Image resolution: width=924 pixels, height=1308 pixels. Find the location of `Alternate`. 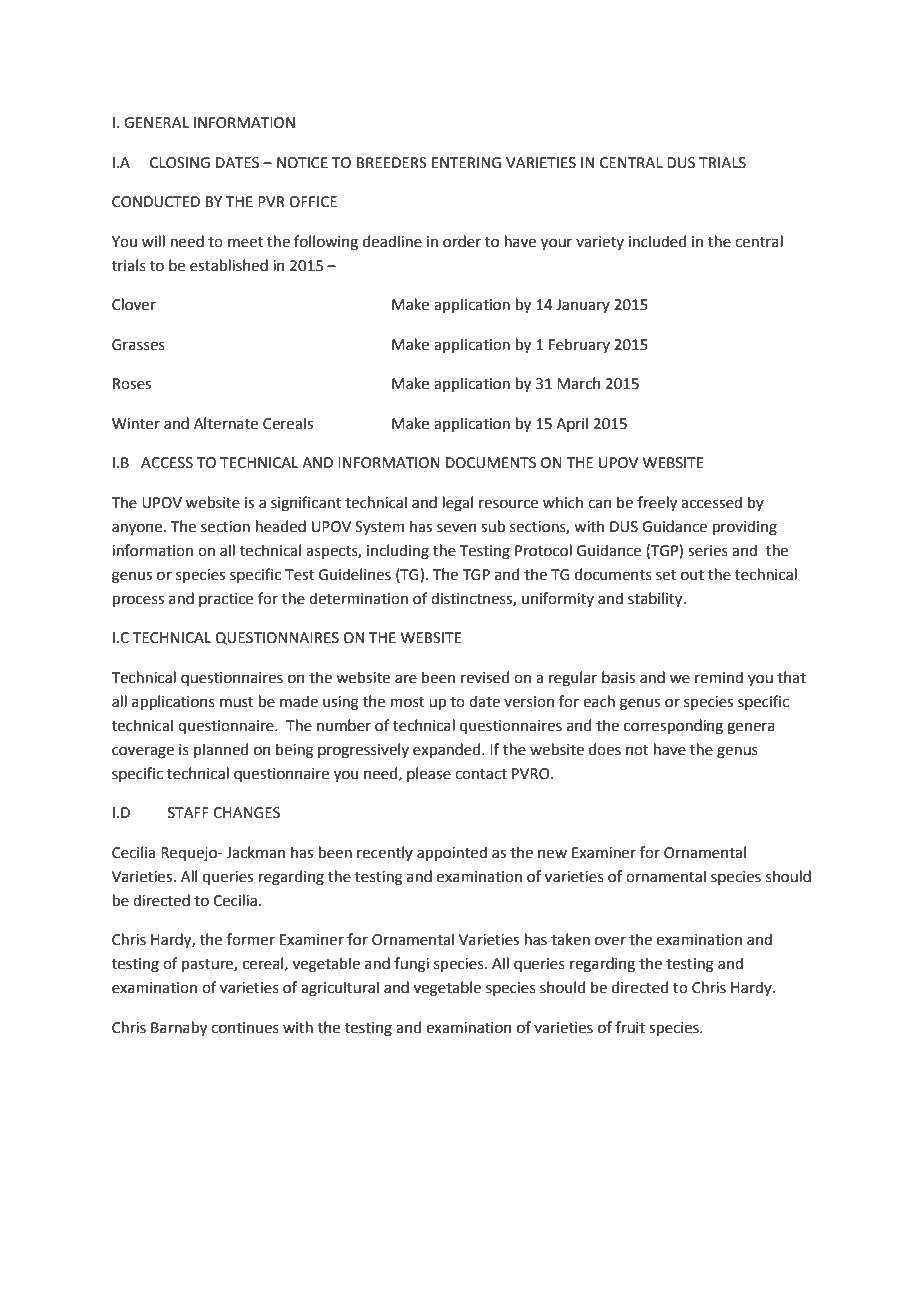

Alternate is located at coordinates (226, 423).
